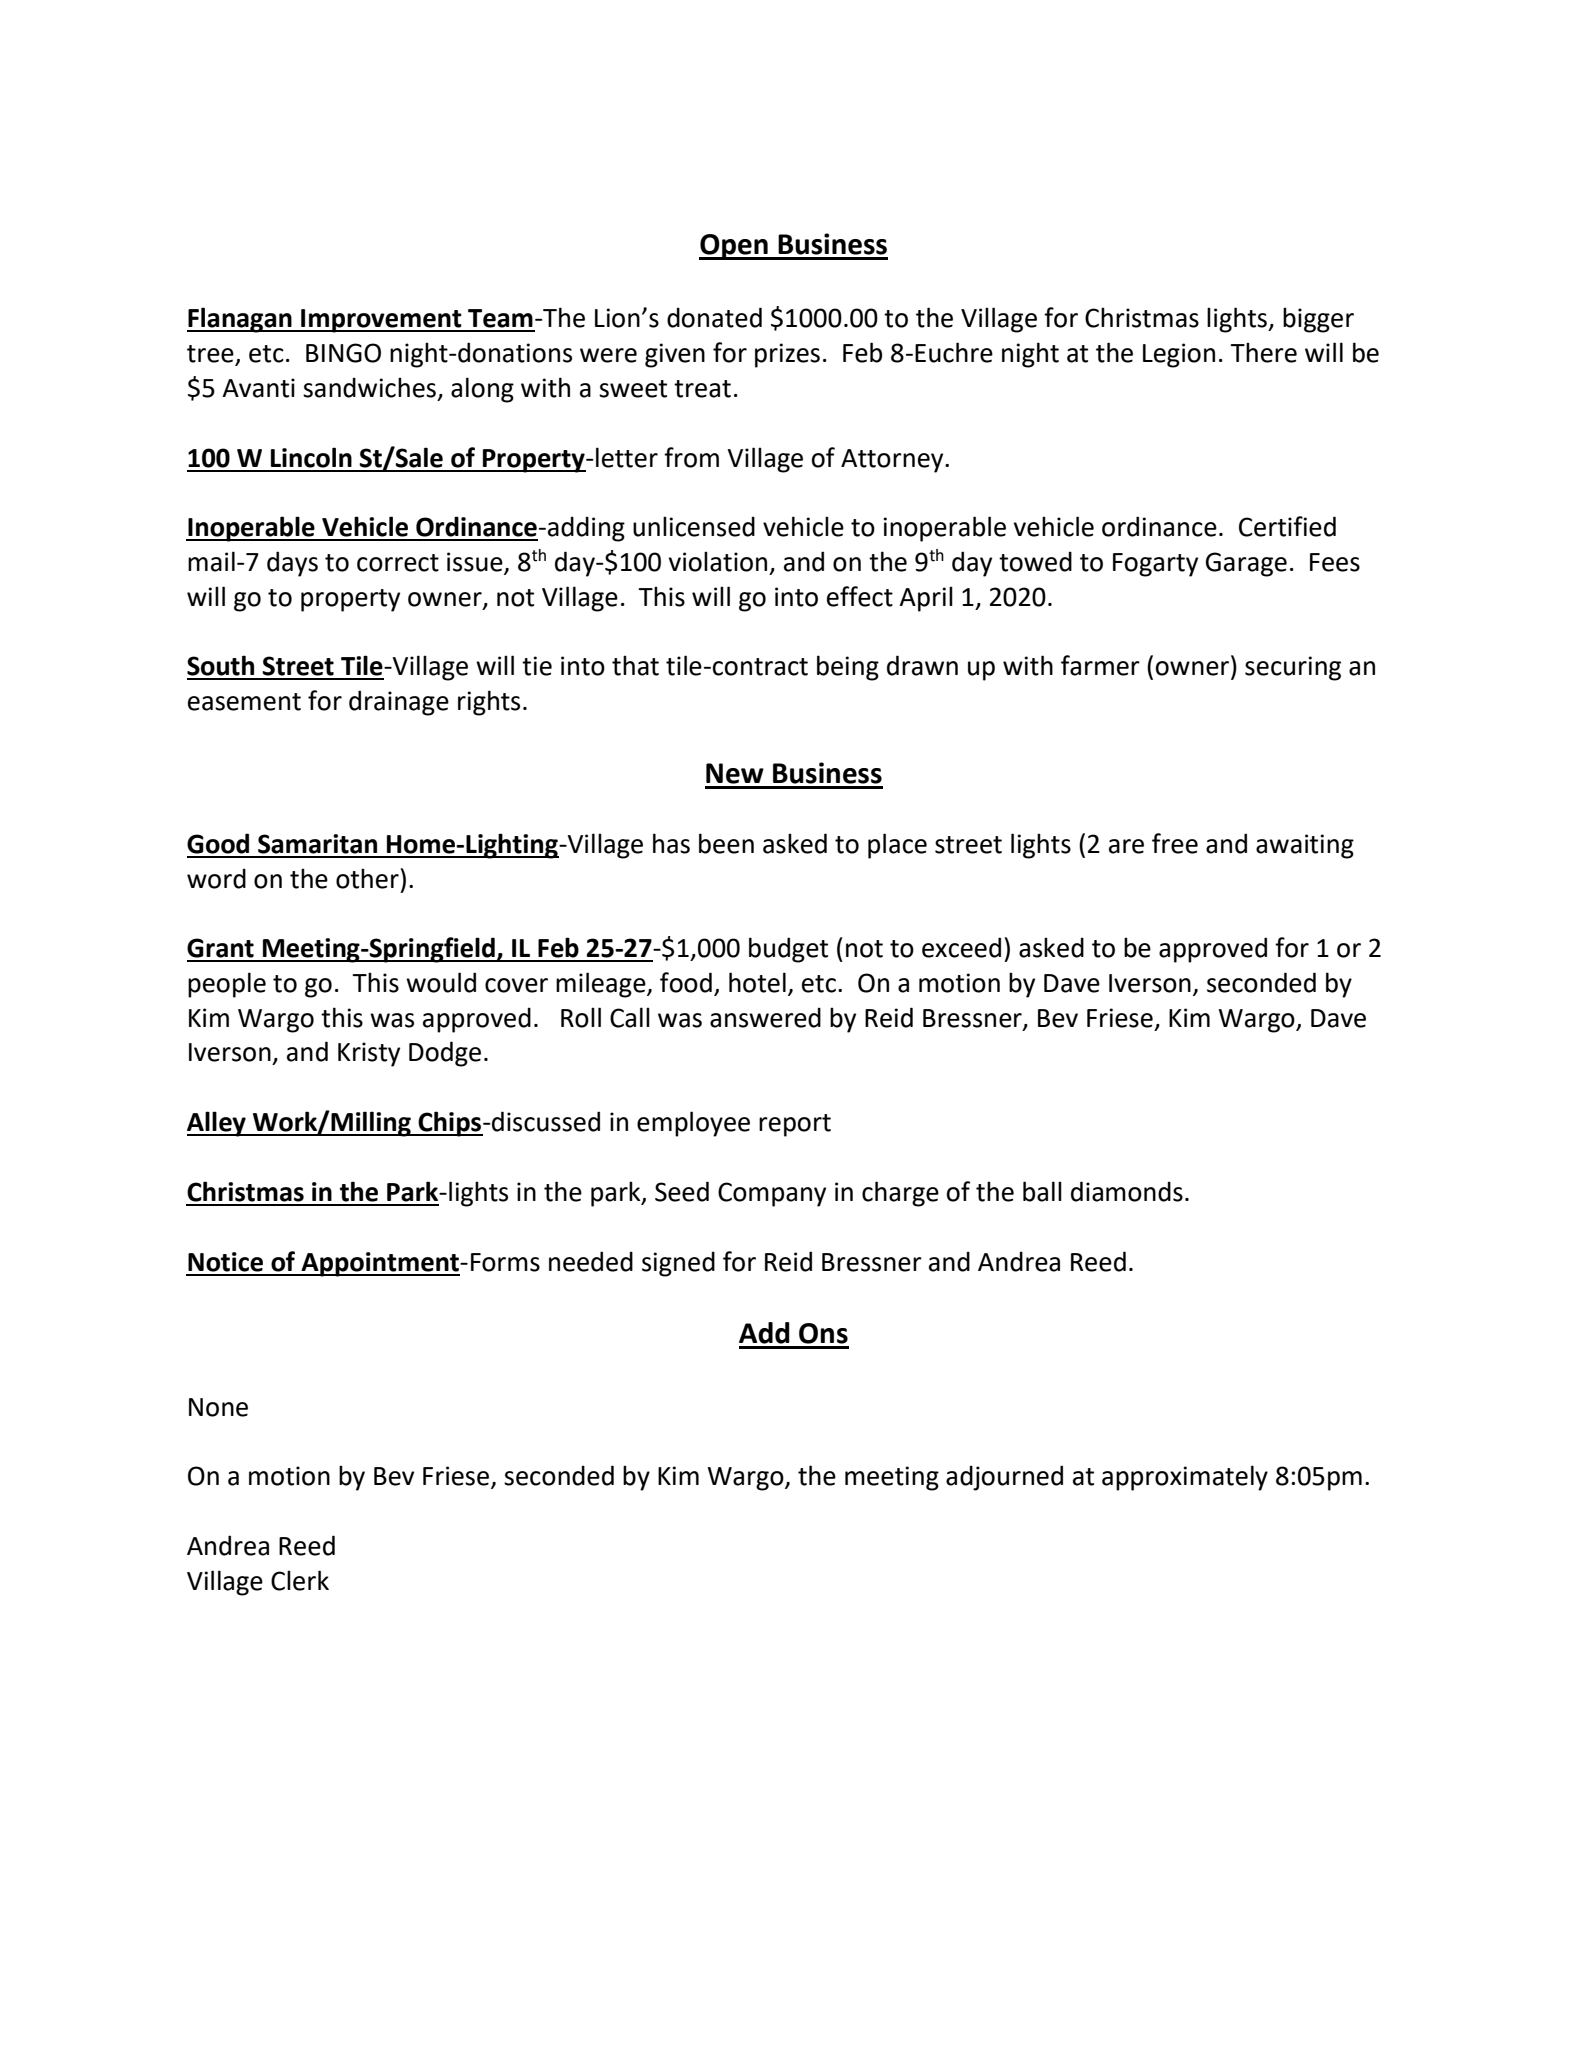 The height and width of the screenshot is (2053, 1587). What do you see at coordinates (717, 561) in the screenshot?
I see `violation` at bounding box center [717, 561].
